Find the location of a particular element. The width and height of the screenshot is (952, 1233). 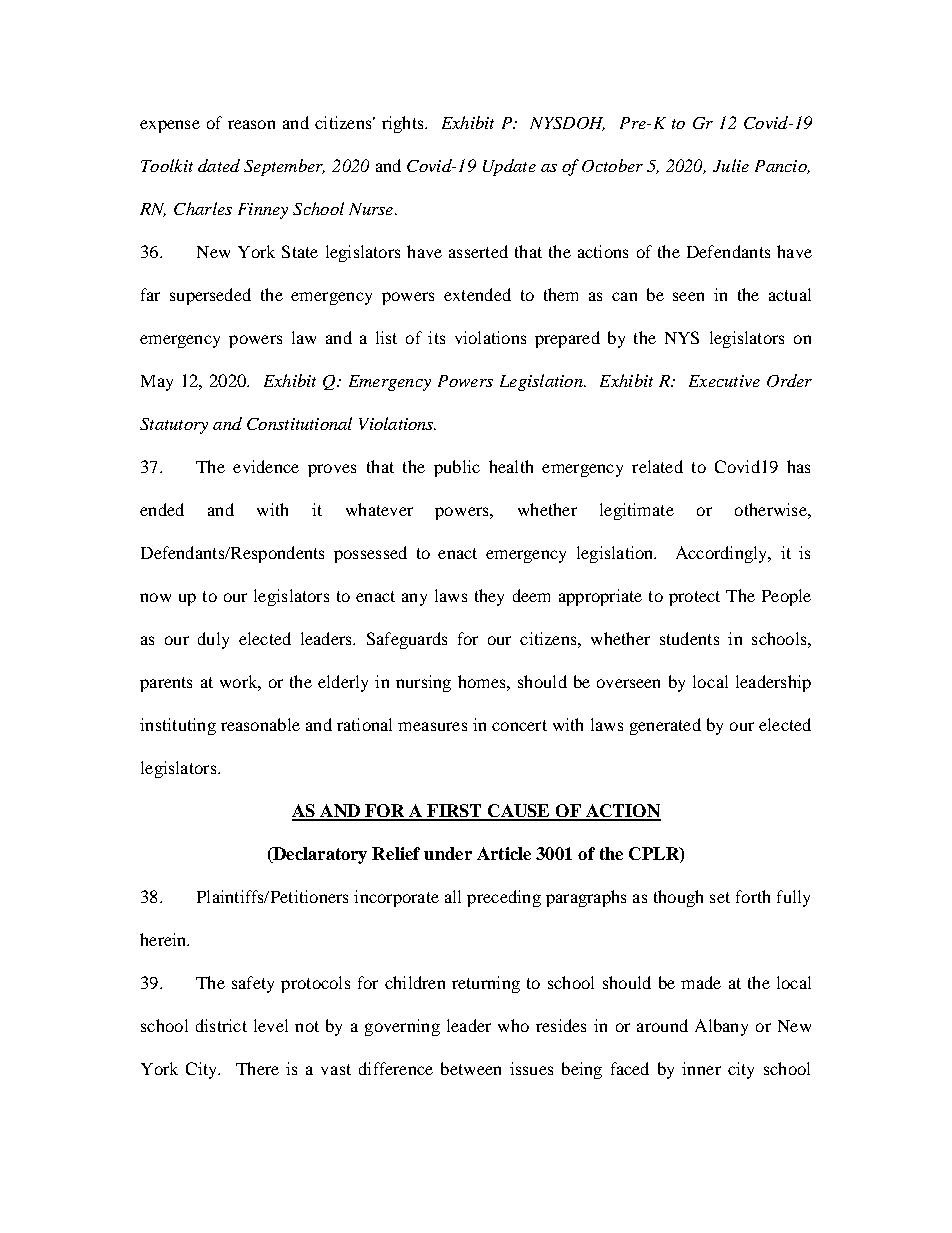

Update is located at coordinates (509, 167).
